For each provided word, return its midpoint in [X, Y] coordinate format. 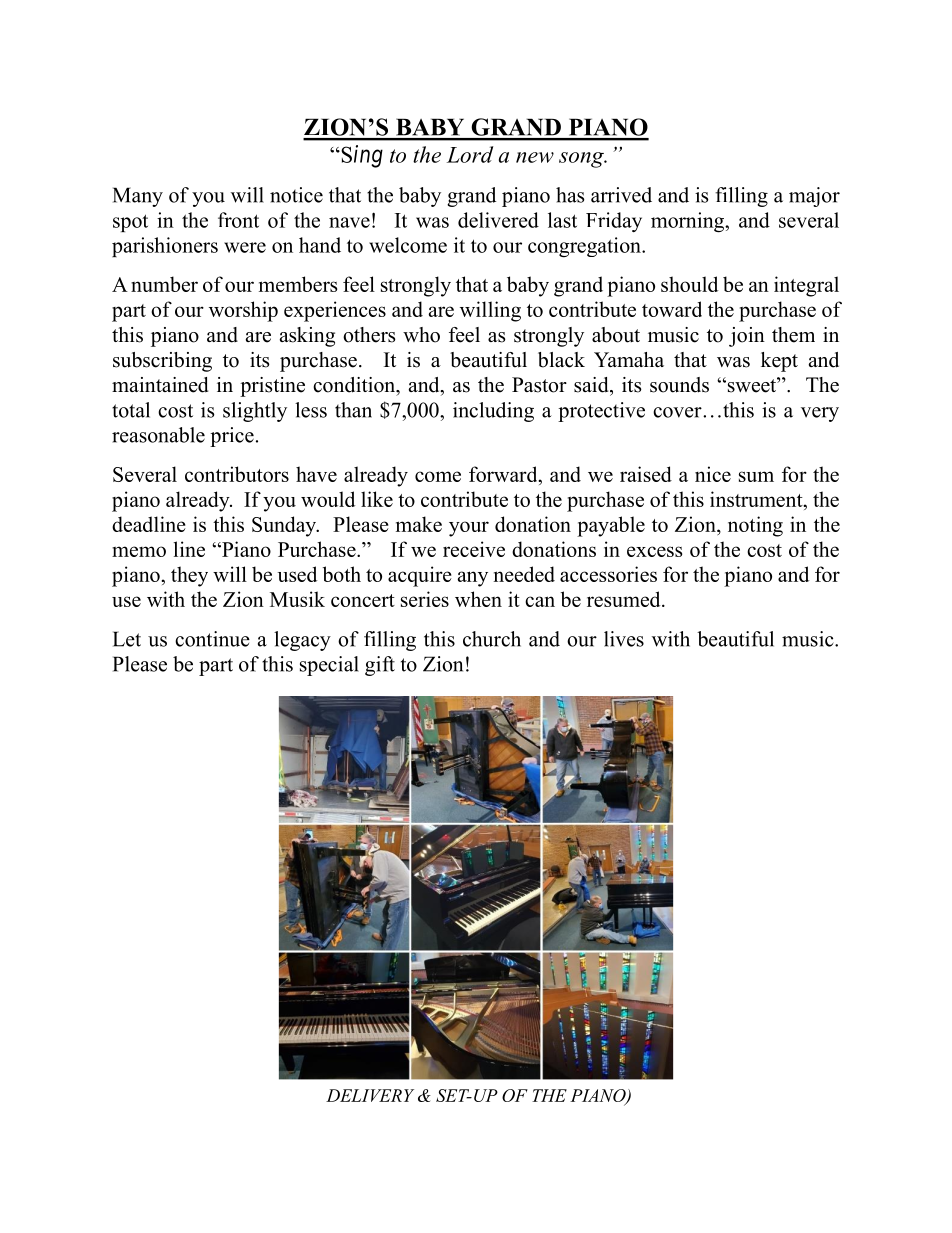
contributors [237, 474]
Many [138, 197]
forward [504, 474]
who [421, 335]
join [747, 337]
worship [243, 311]
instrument [757, 499]
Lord [470, 154]
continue [212, 639]
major [814, 197]
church [492, 639]
